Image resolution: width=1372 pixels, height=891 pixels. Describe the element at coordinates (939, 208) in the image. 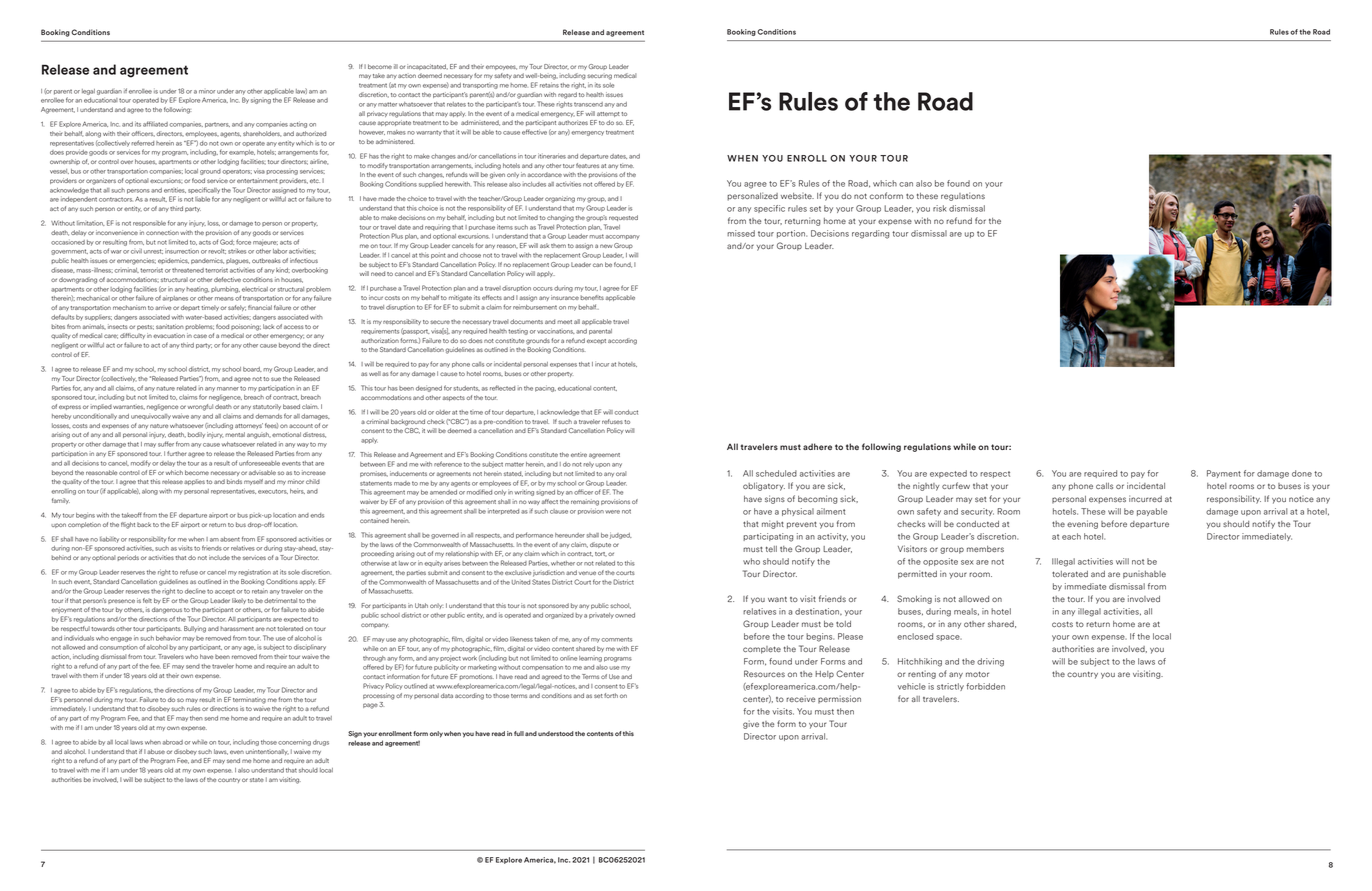

I see `risk` at that location.
